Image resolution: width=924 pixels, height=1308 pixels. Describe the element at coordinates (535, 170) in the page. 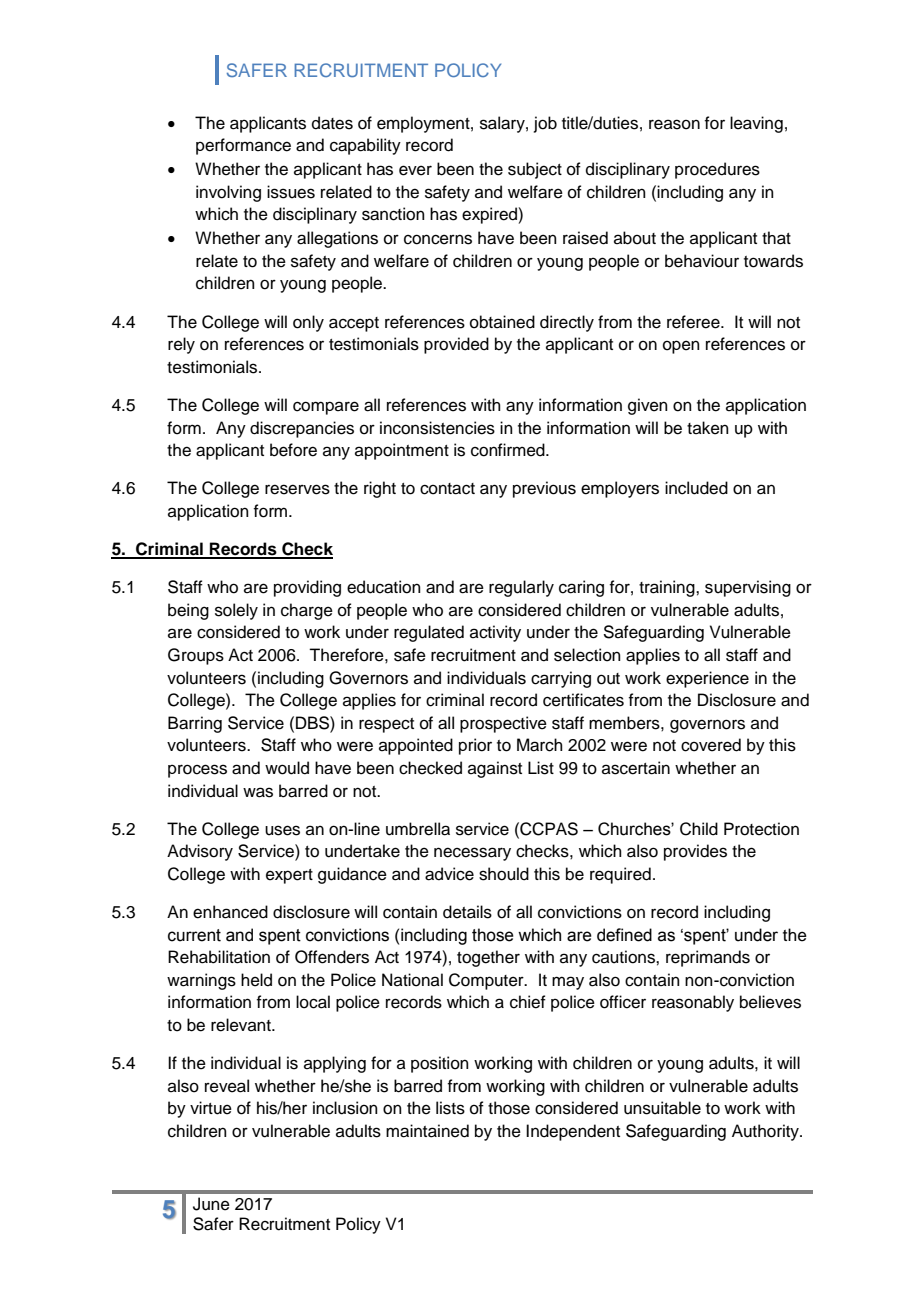

I see `subject` at that location.
